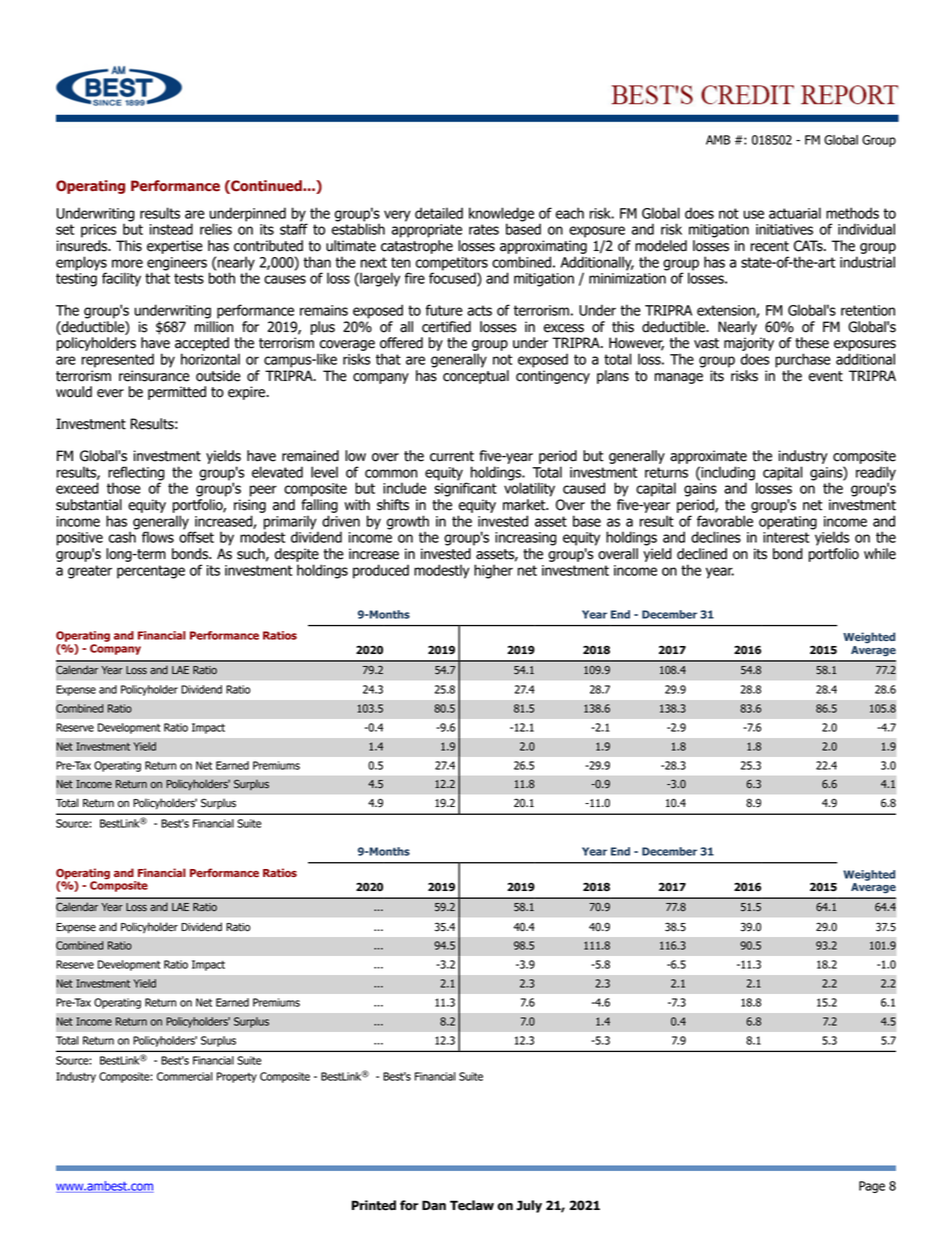 This screenshot has height=1233, width=952. I want to click on Page, so click(872, 1187).
